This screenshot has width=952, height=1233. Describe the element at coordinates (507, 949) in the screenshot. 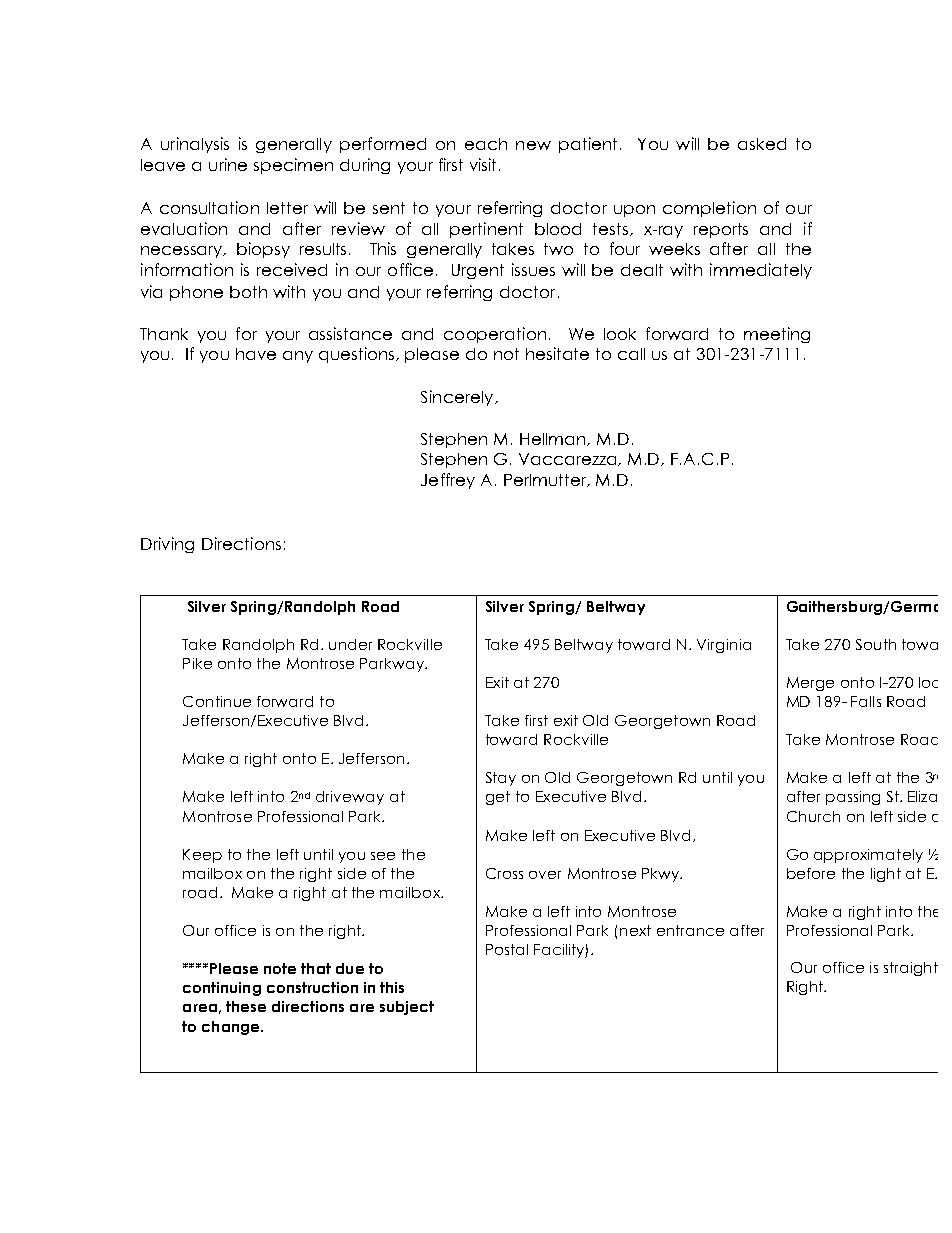

I see `Postal` at that location.
